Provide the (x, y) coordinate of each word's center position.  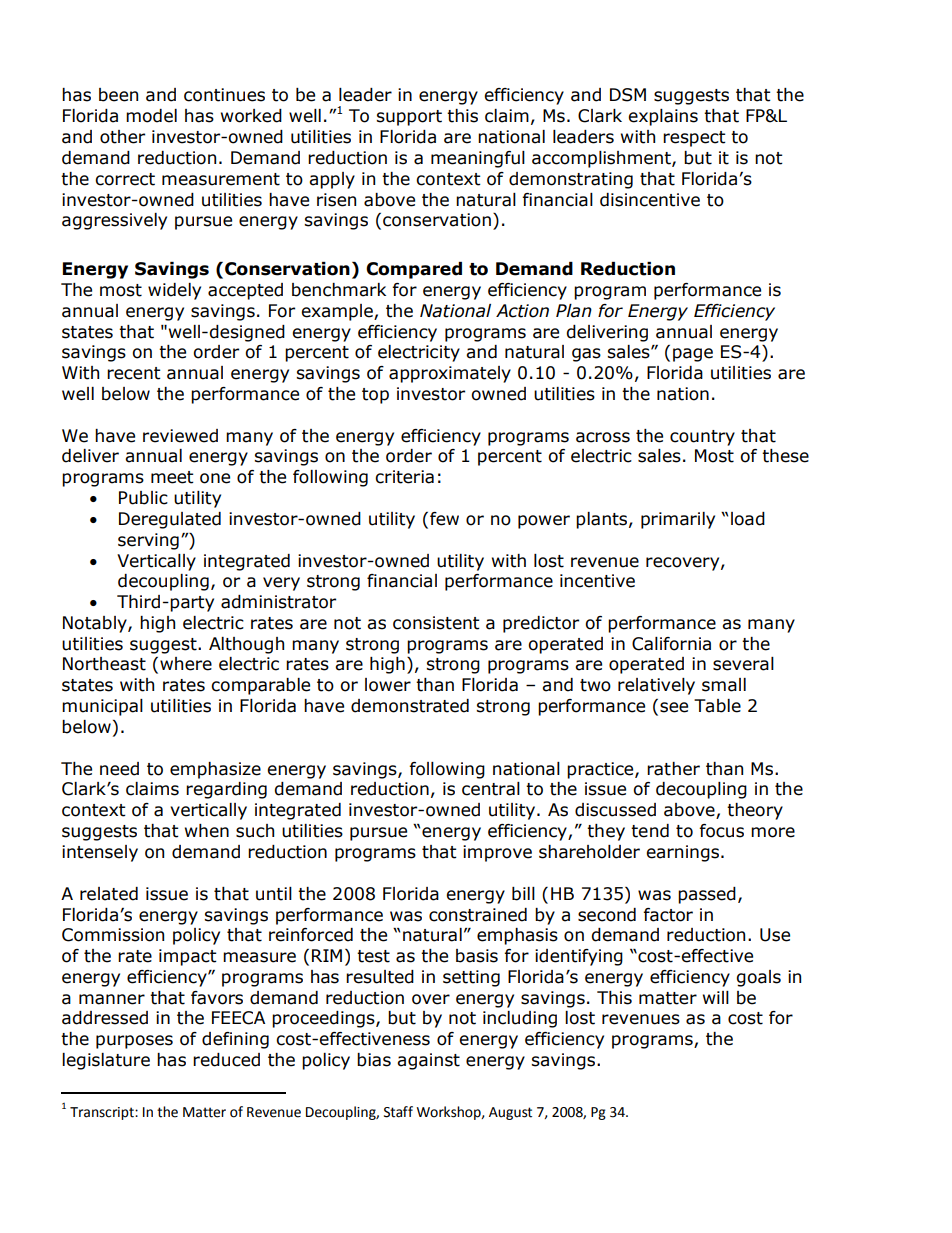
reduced (226, 1060)
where (186, 664)
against (428, 1061)
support (409, 118)
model (151, 116)
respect (694, 139)
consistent (436, 623)
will (716, 997)
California (671, 644)
